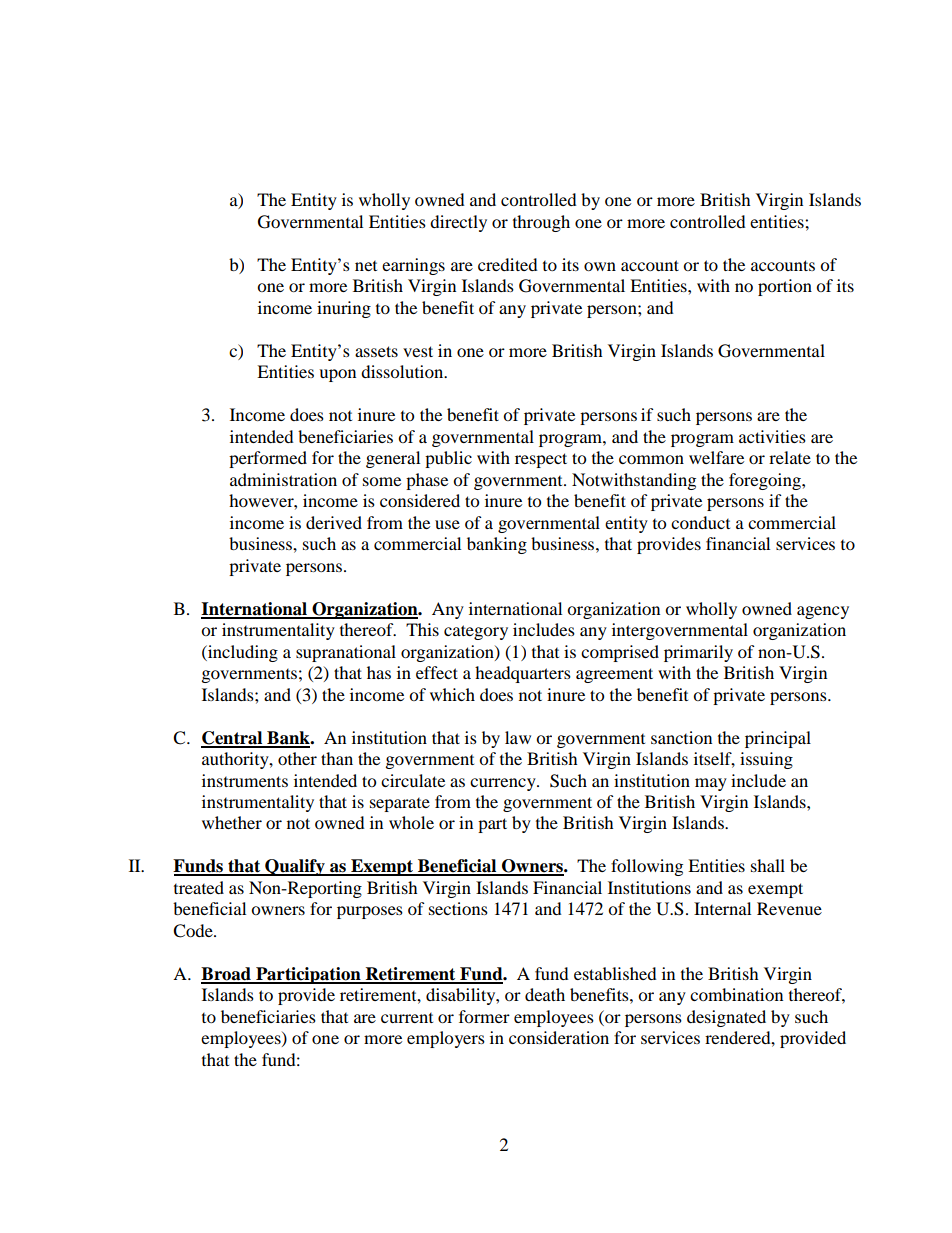  What do you see at coordinates (504, 784) in the image?
I see `currency` at bounding box center [504, 784].
